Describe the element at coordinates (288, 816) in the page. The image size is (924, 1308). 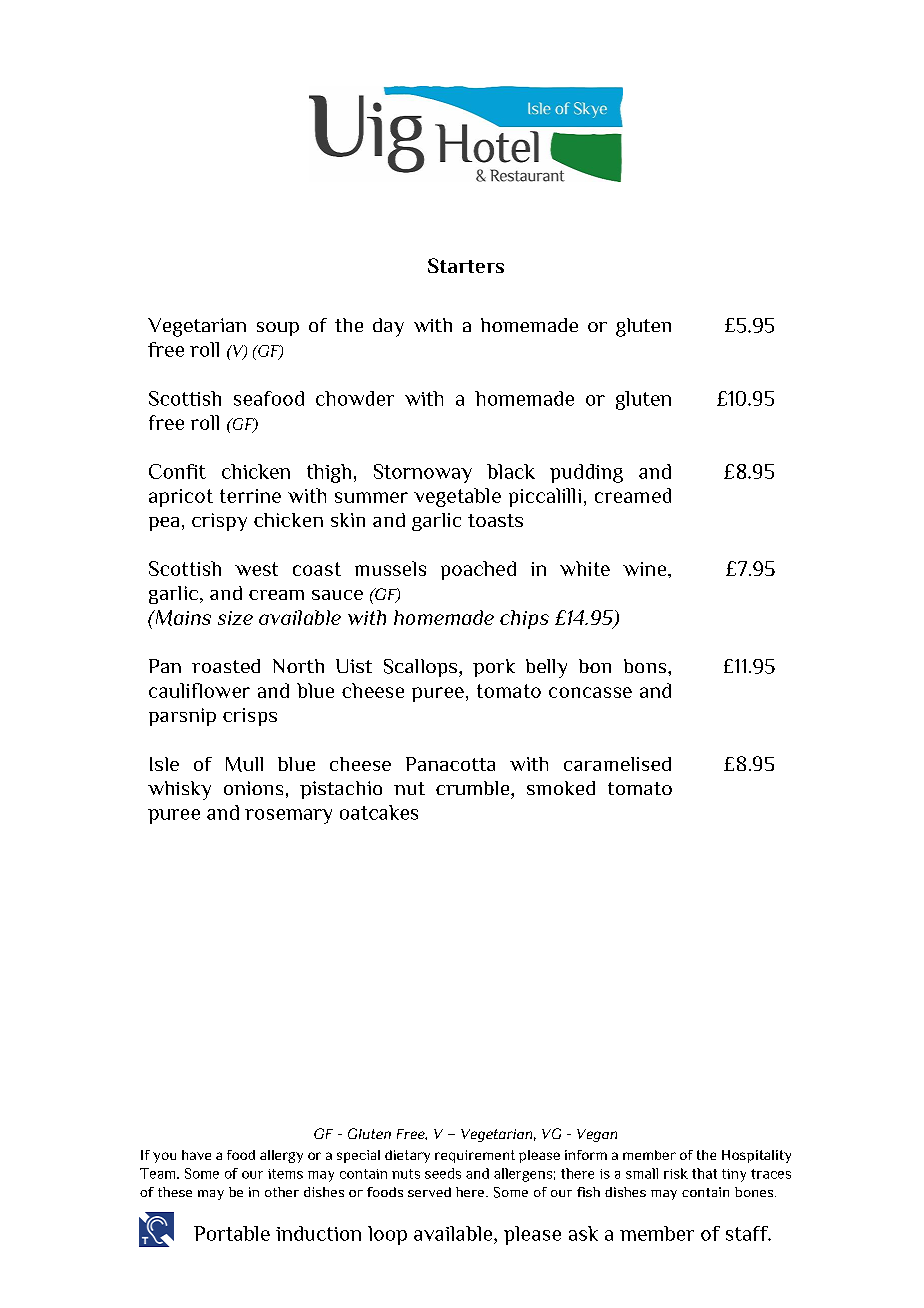
I see `rosemary` at that location.
